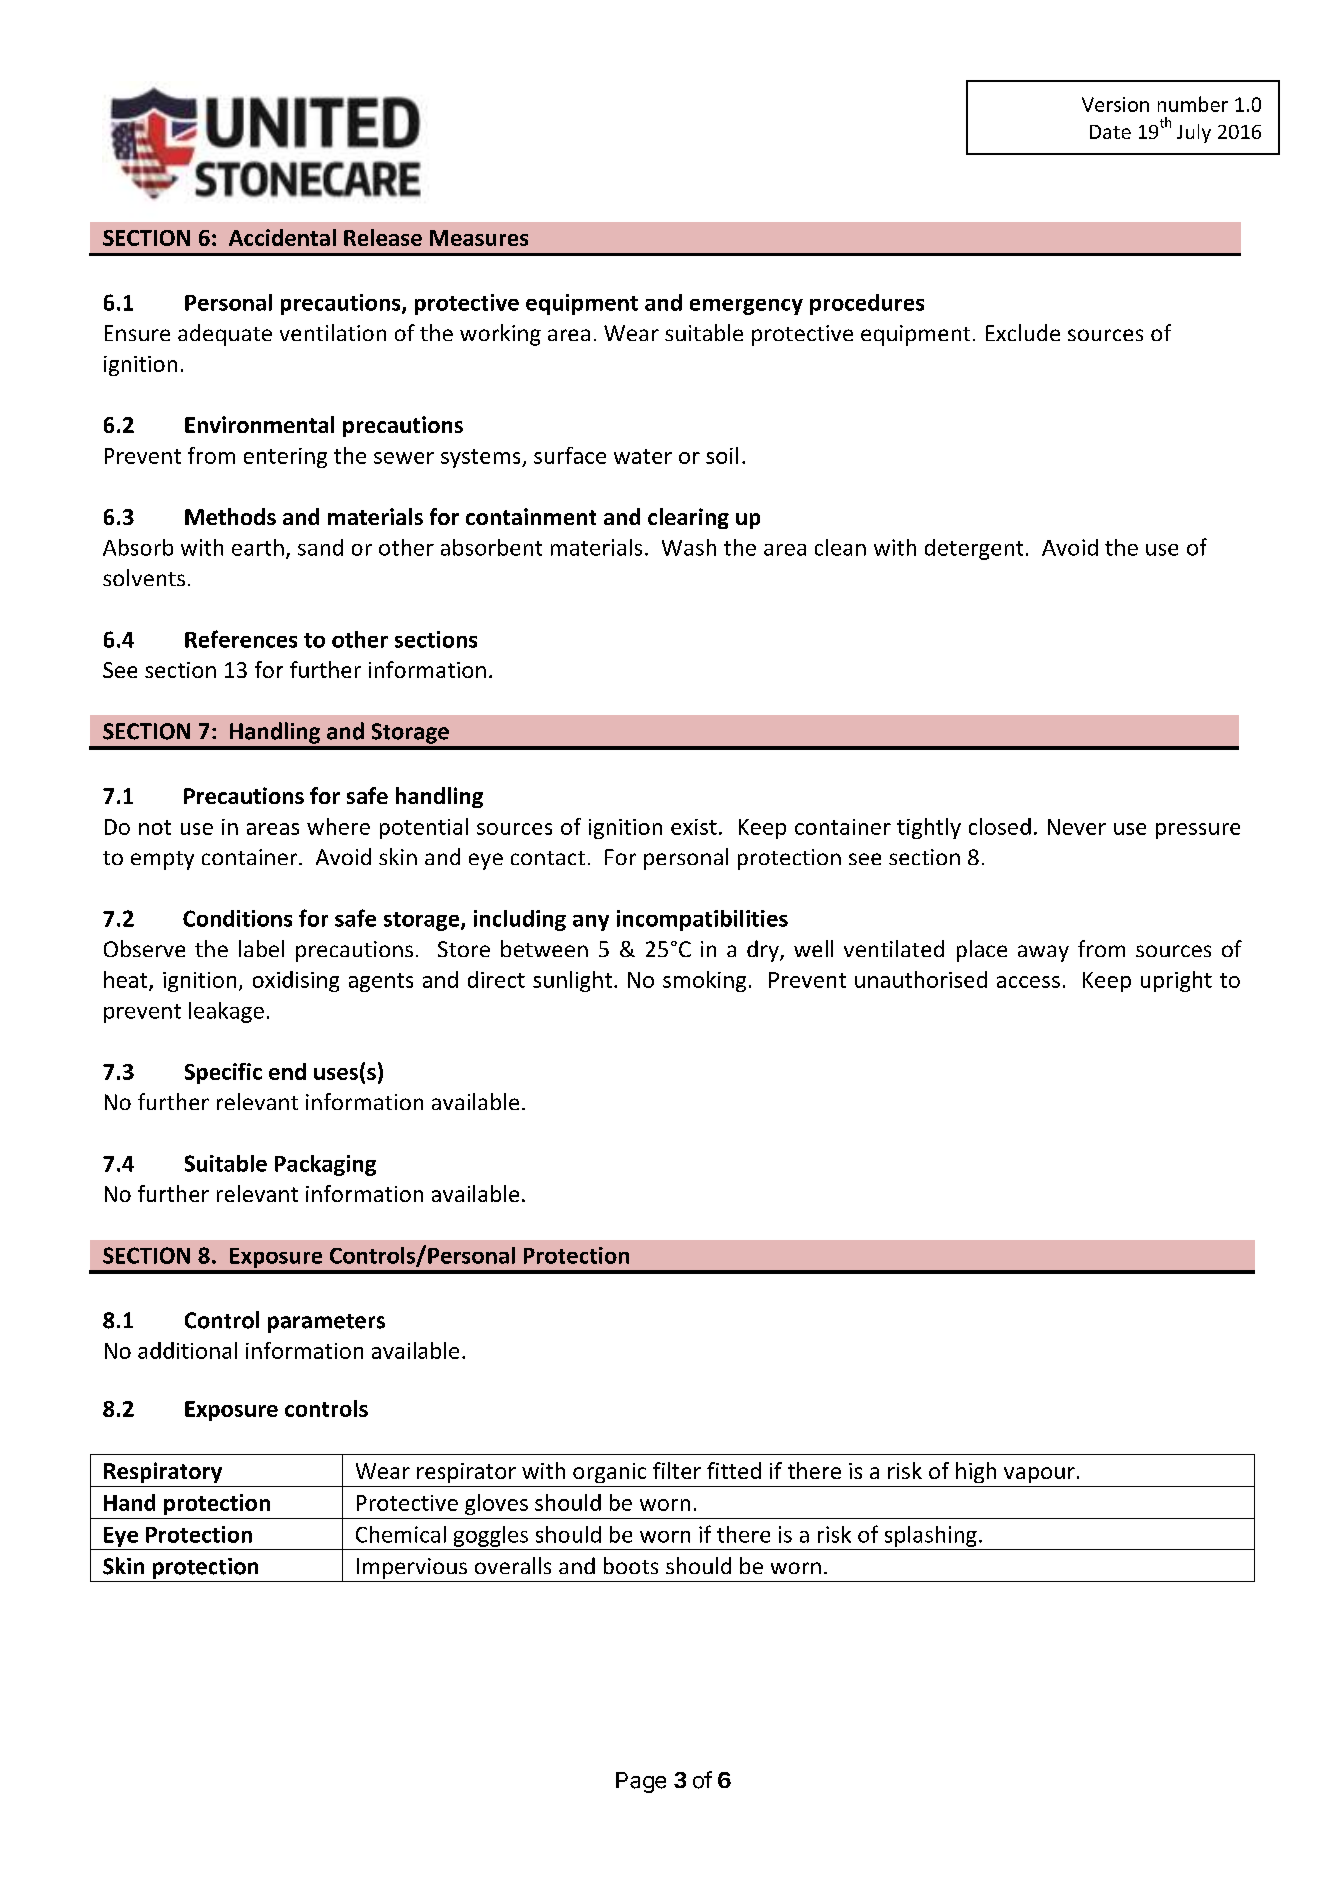  Describe the element at coordinates (931, 1536) in the screenshot. I see `splashing` at that location.
